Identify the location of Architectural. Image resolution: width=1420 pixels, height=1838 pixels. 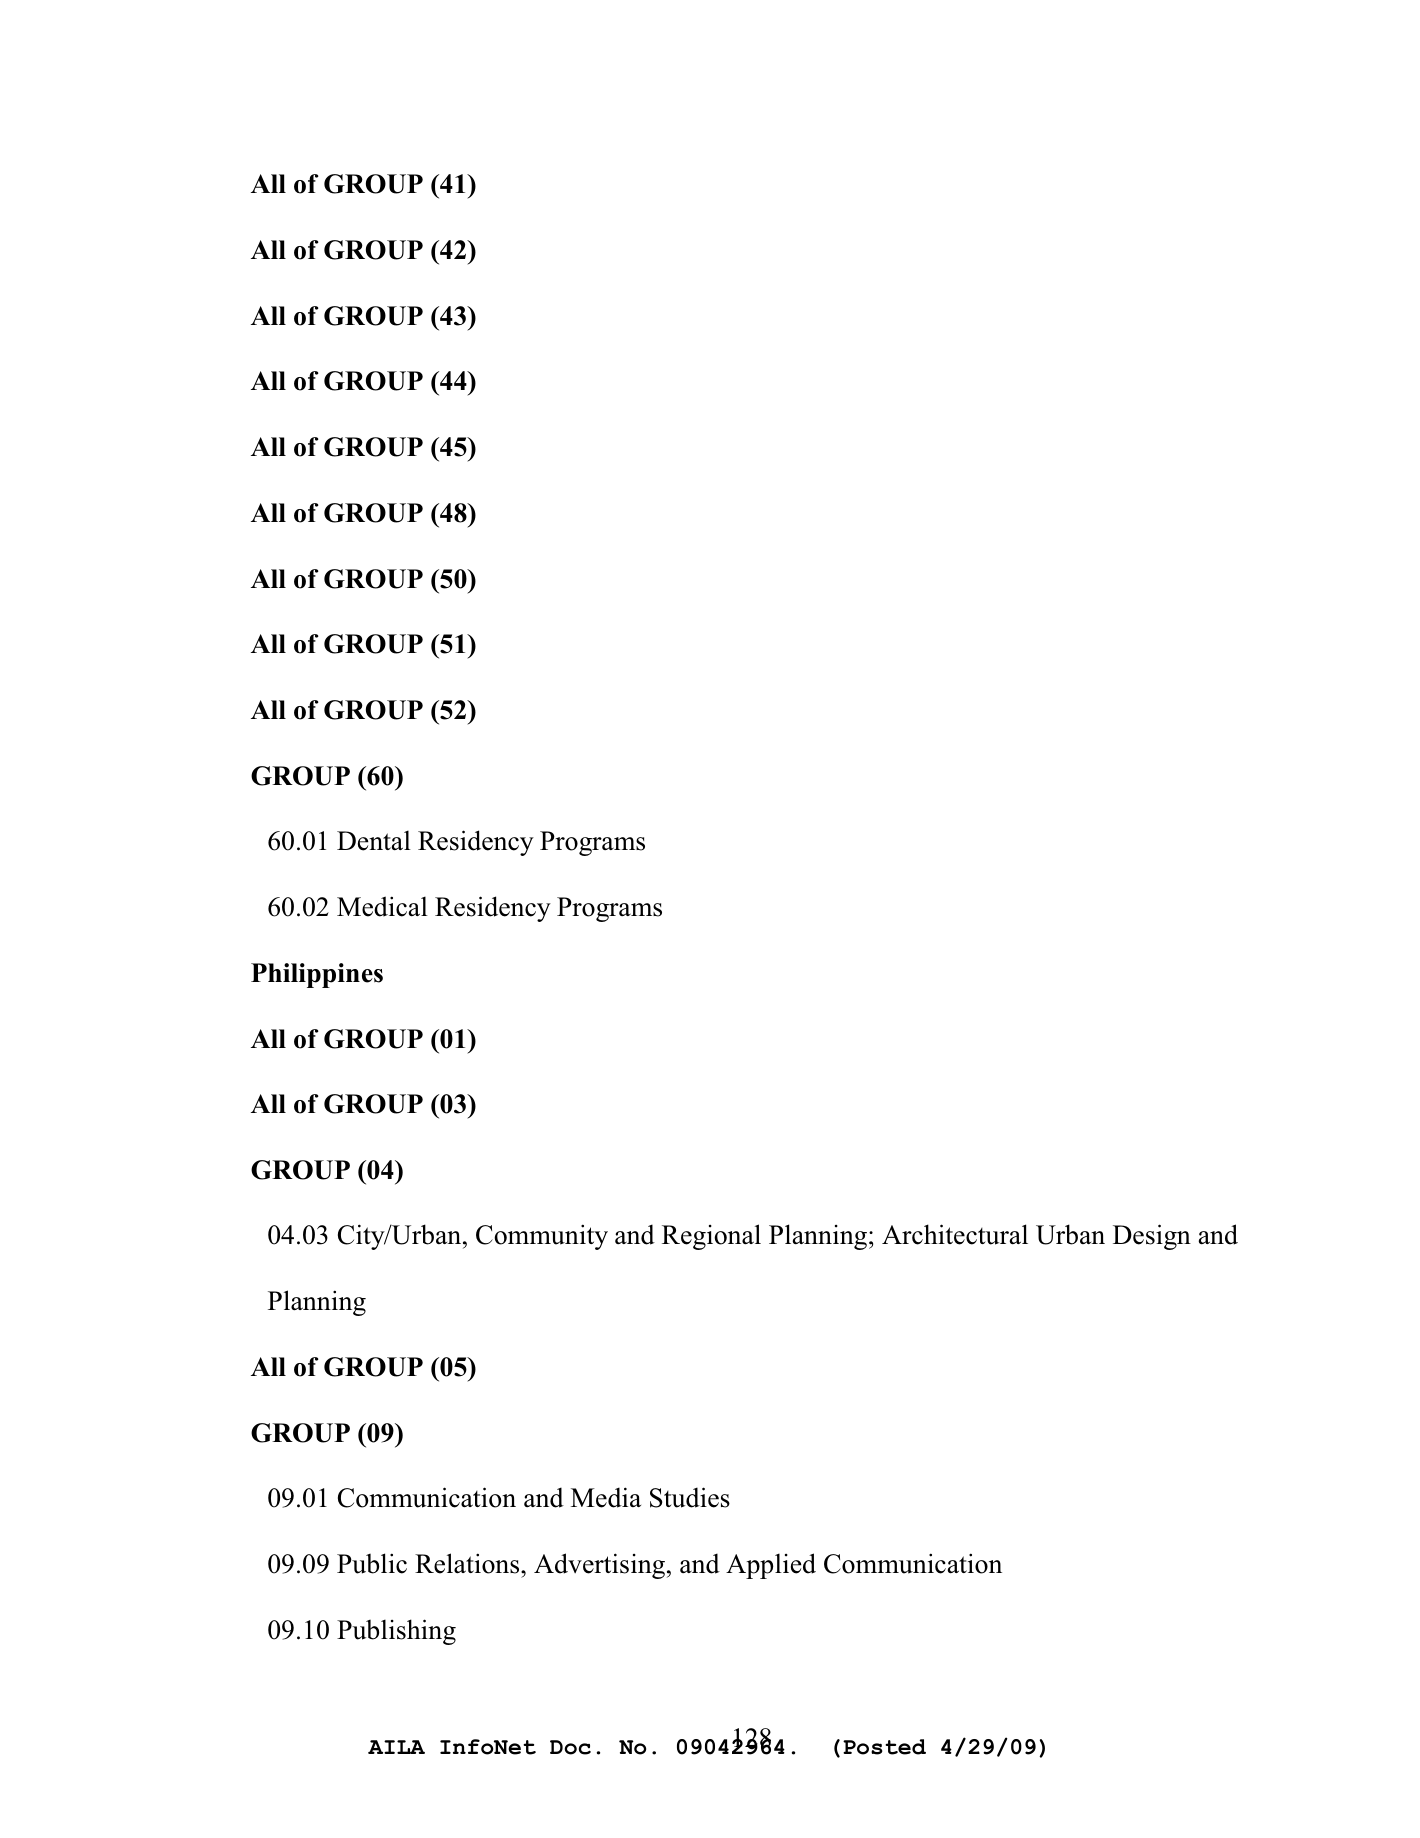
(955, 1234).
